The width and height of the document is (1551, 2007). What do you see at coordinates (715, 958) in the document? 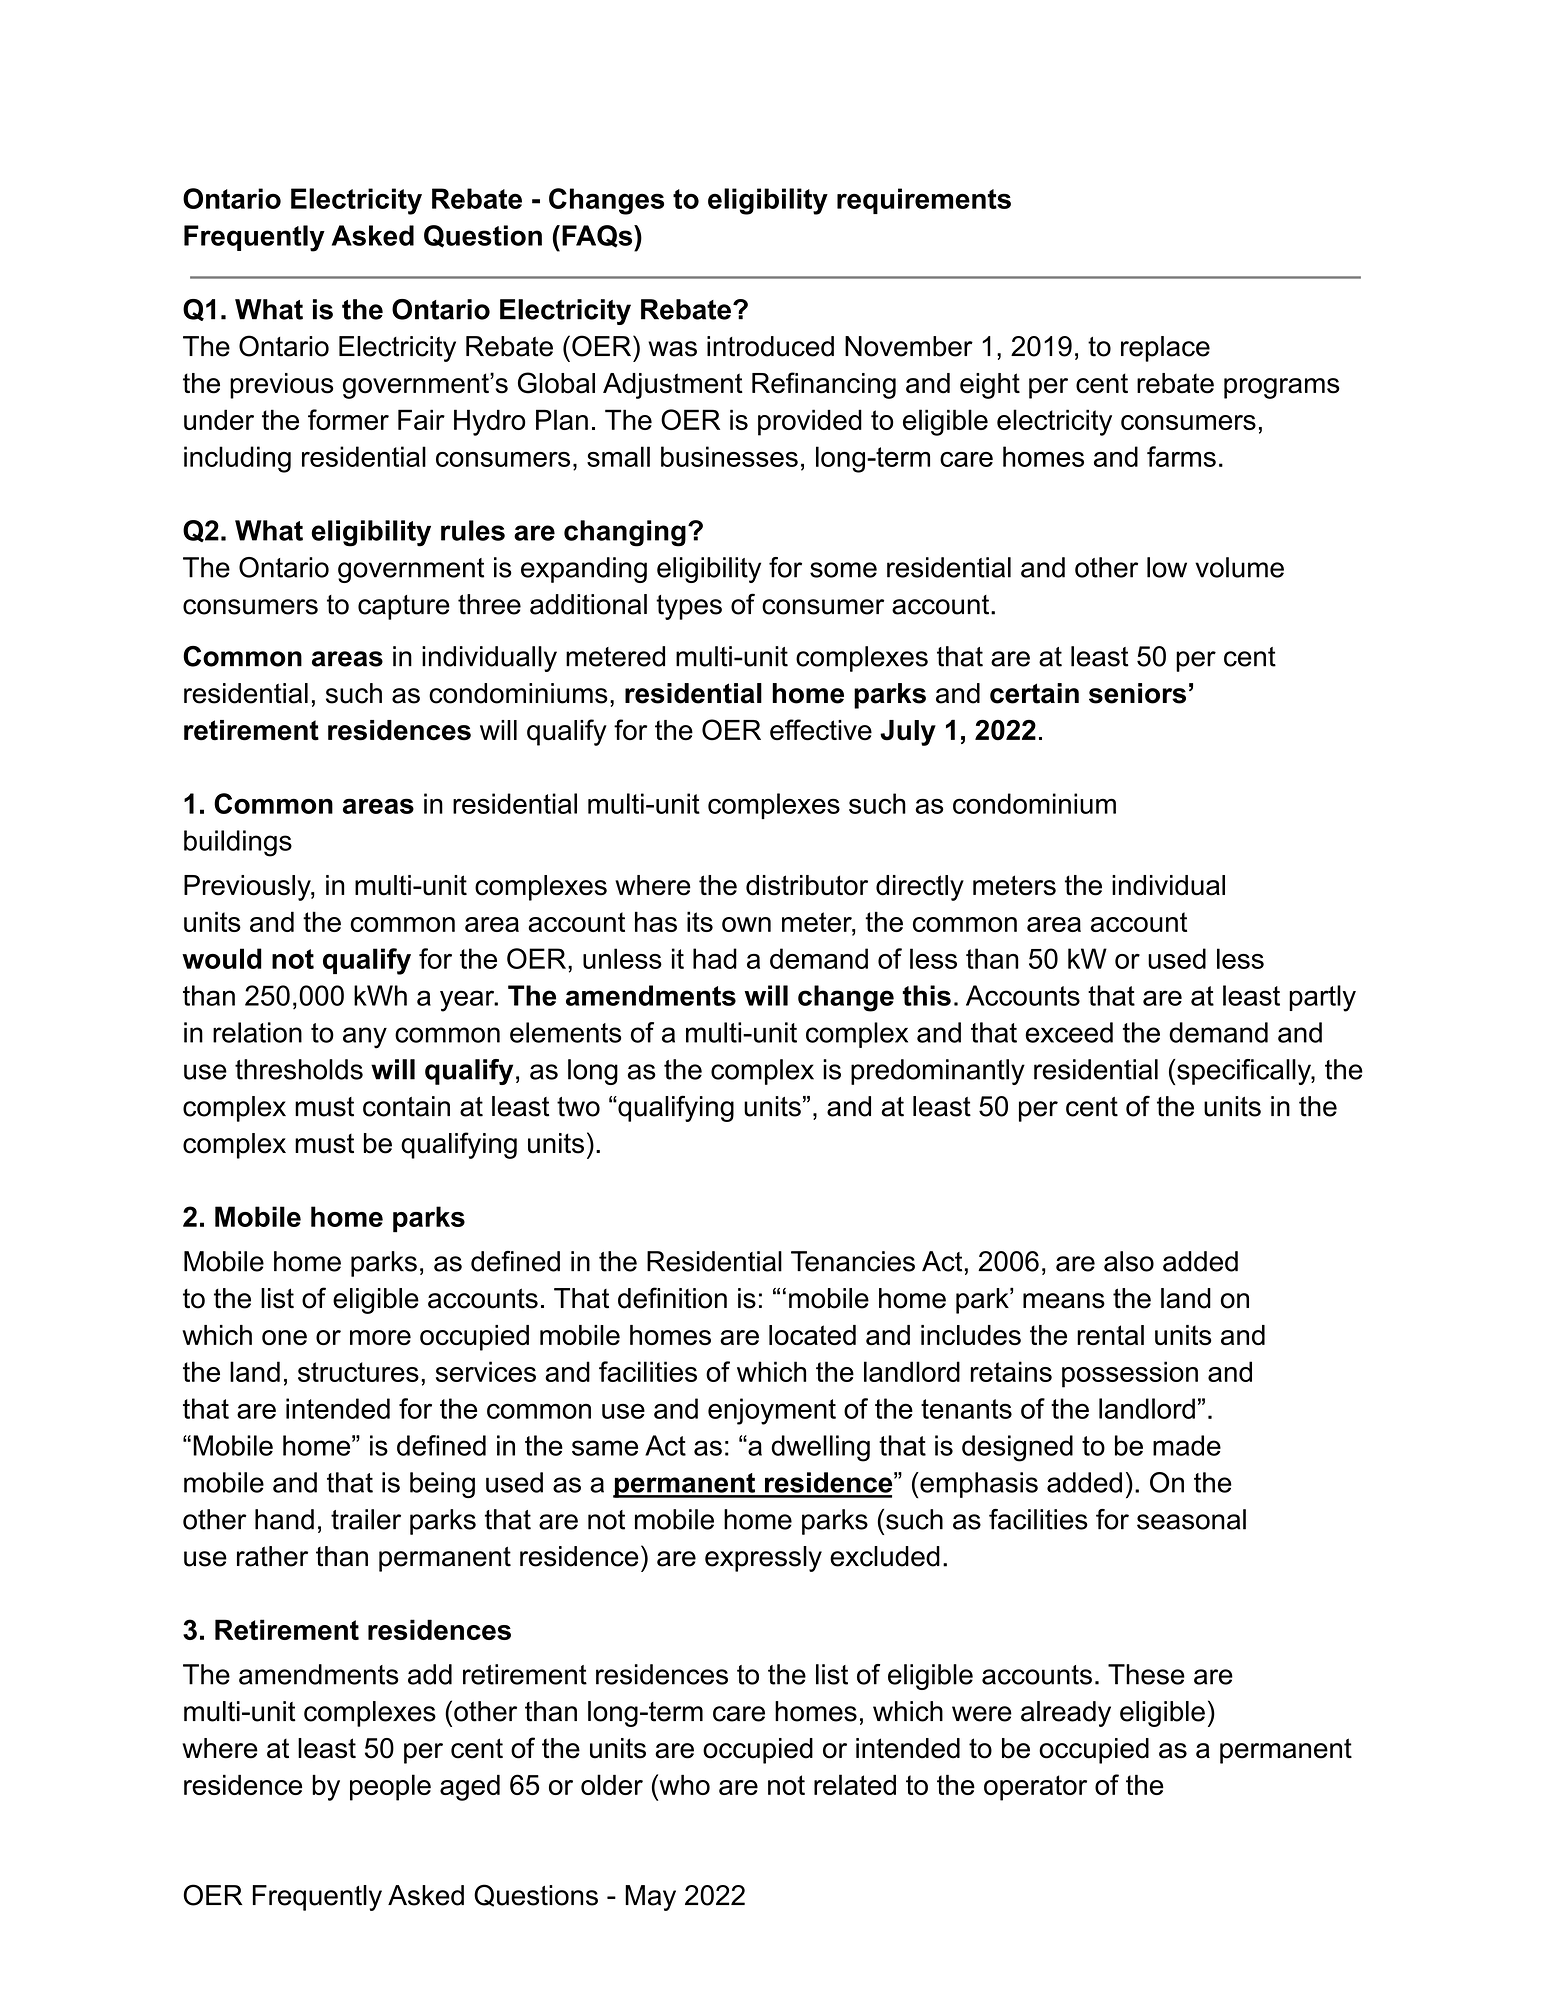
I see `had` at bounding box center [715, 958].
